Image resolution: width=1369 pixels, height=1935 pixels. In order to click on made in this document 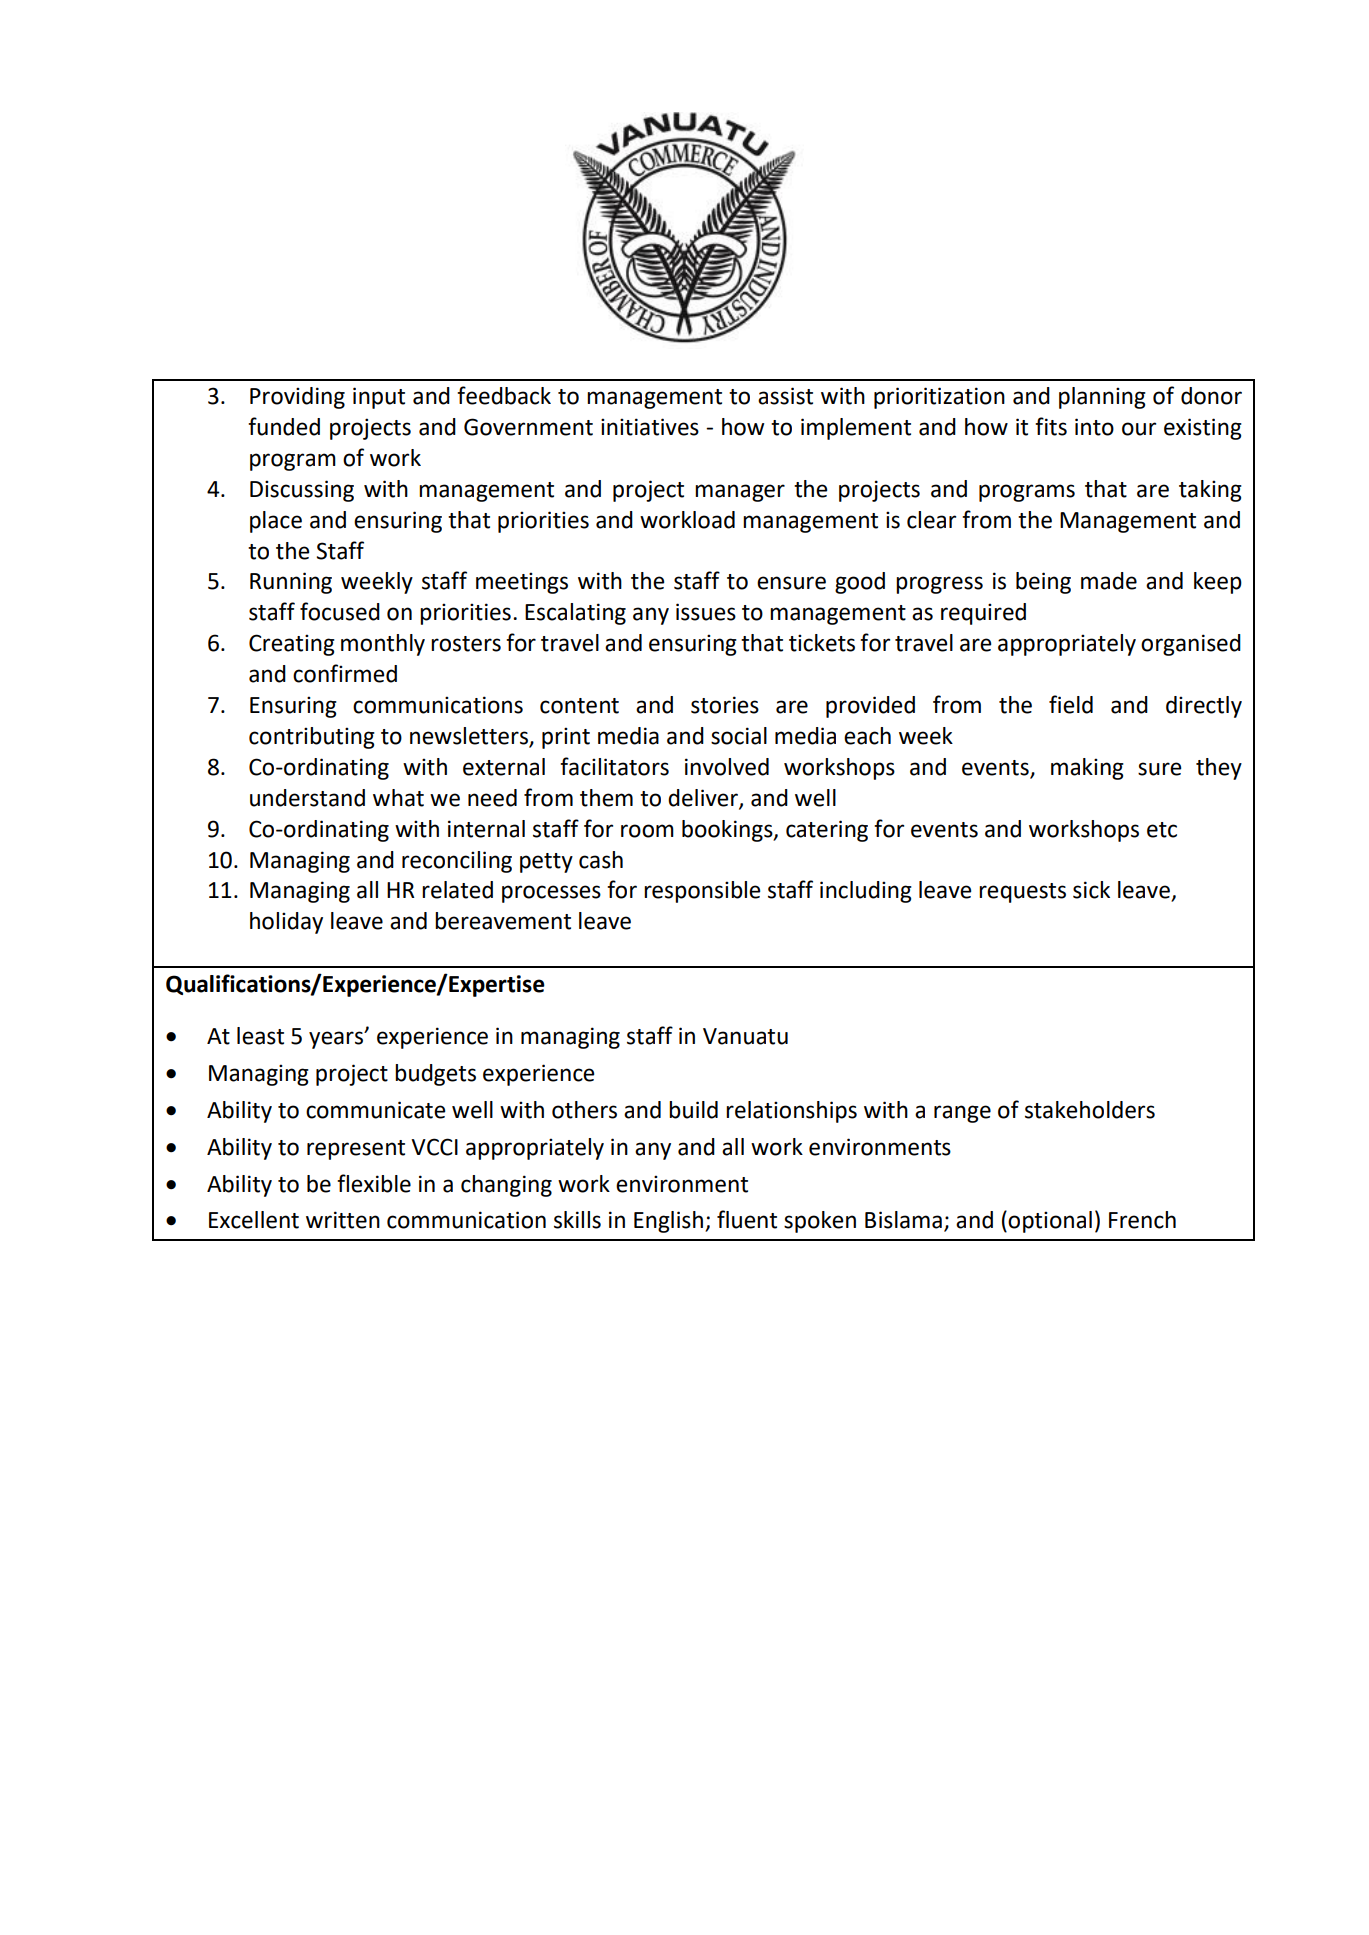, I will do `click(1109, 581)`.
